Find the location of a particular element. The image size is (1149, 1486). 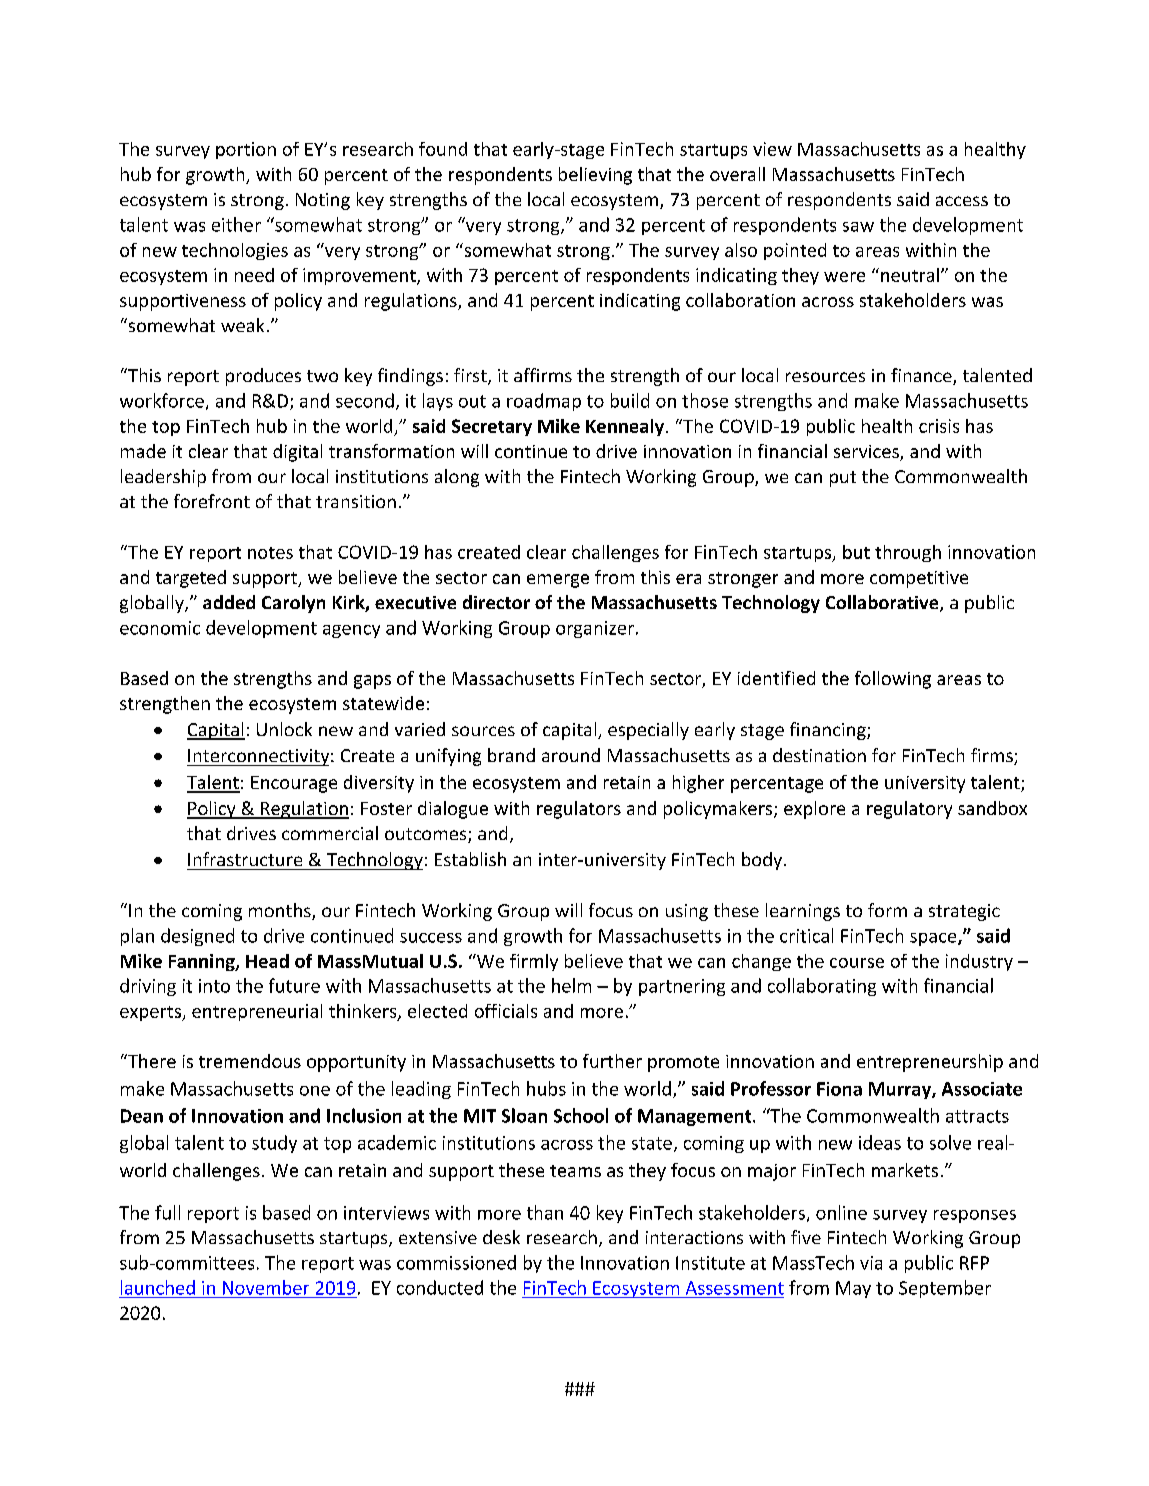

firmly is located at coordinates (534, 962).
